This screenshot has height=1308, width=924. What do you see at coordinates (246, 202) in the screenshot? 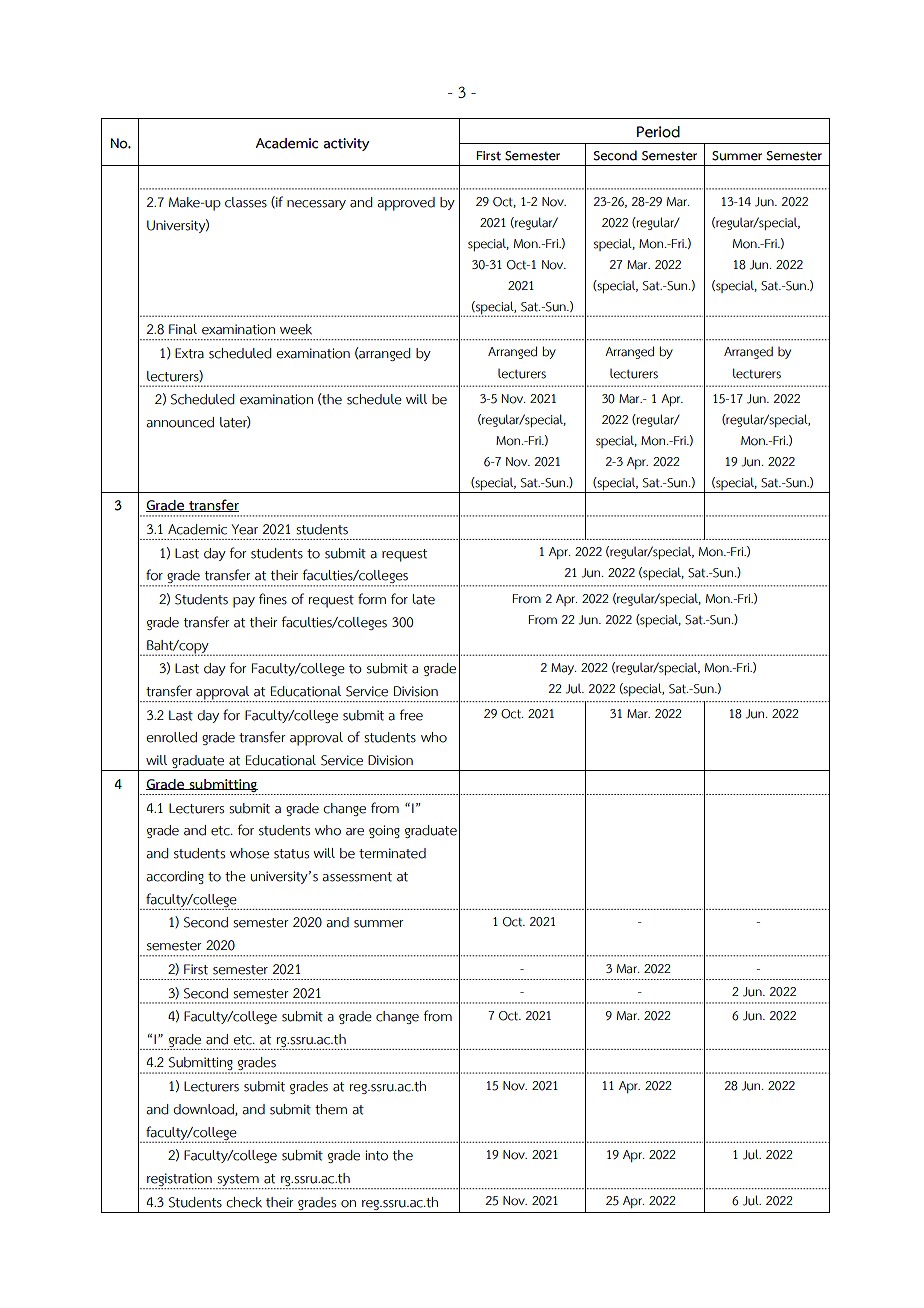
I see `classes` at bounding box center [246, 202].
